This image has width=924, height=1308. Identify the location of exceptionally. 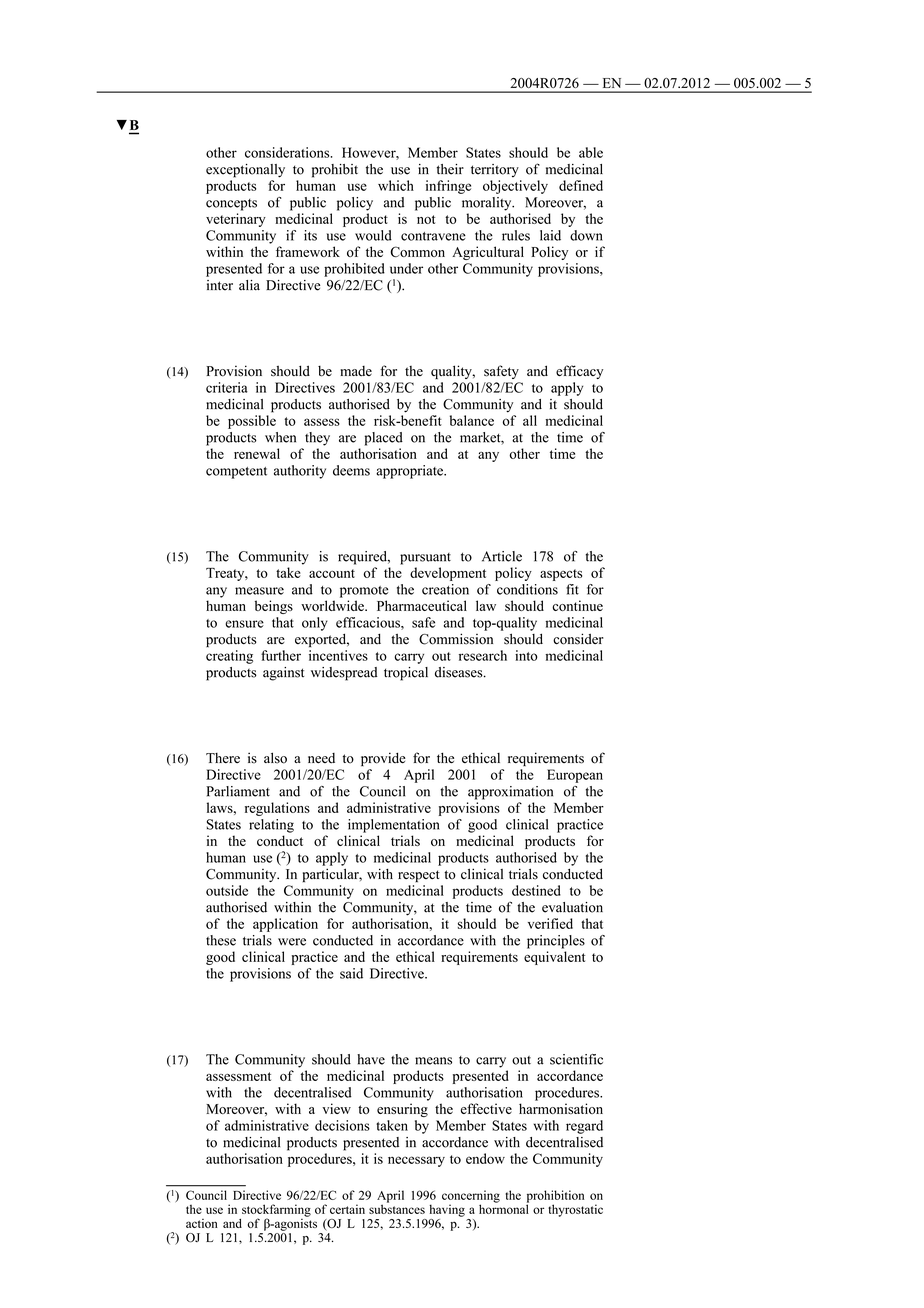
(245, 171).
